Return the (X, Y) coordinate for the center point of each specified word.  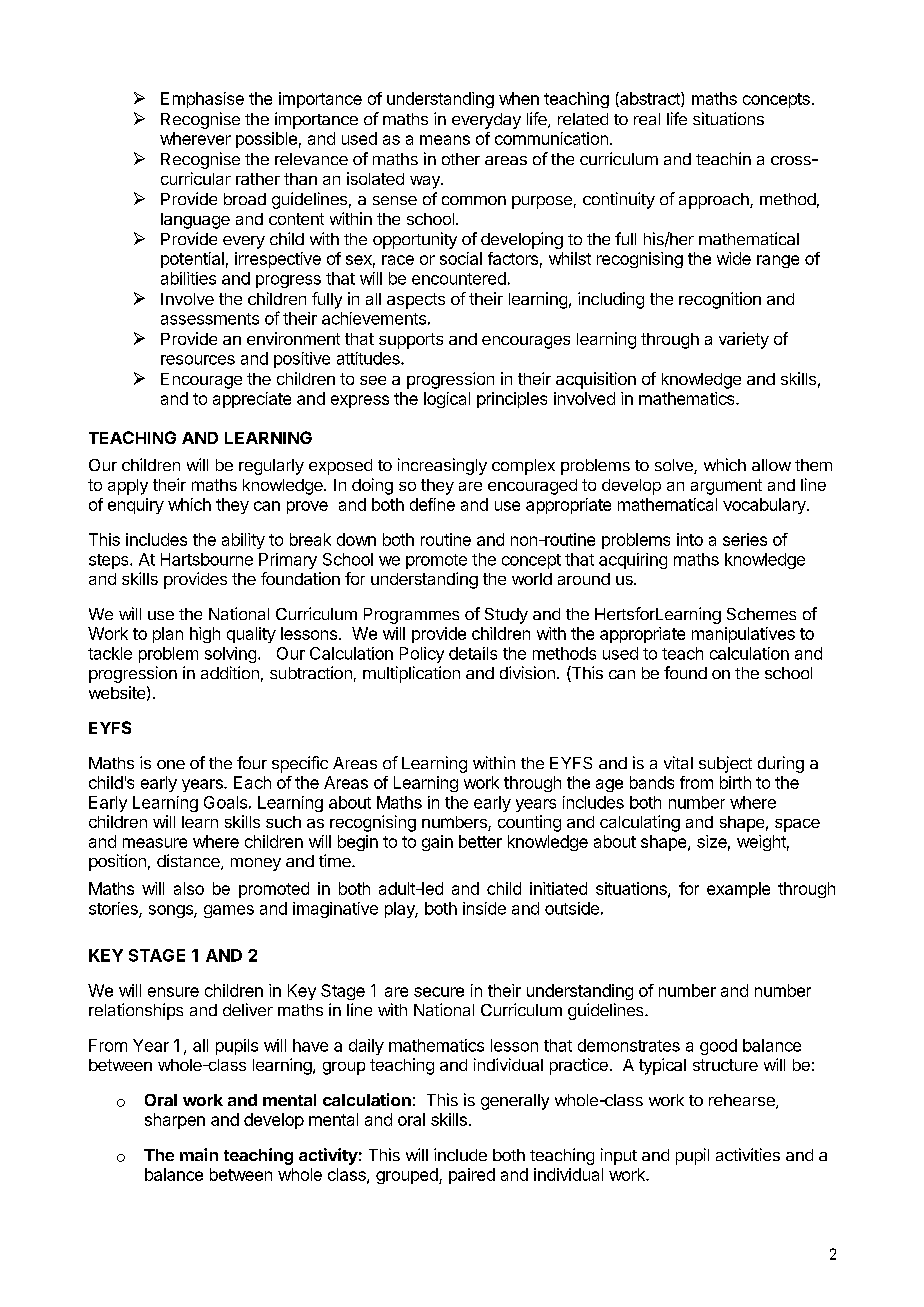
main (199, 1154)
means (445, 140)
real (647, 119)
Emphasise (202, 100)
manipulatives (743, 635)
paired (472, 1176)
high (205, 635)
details (473, 653)
